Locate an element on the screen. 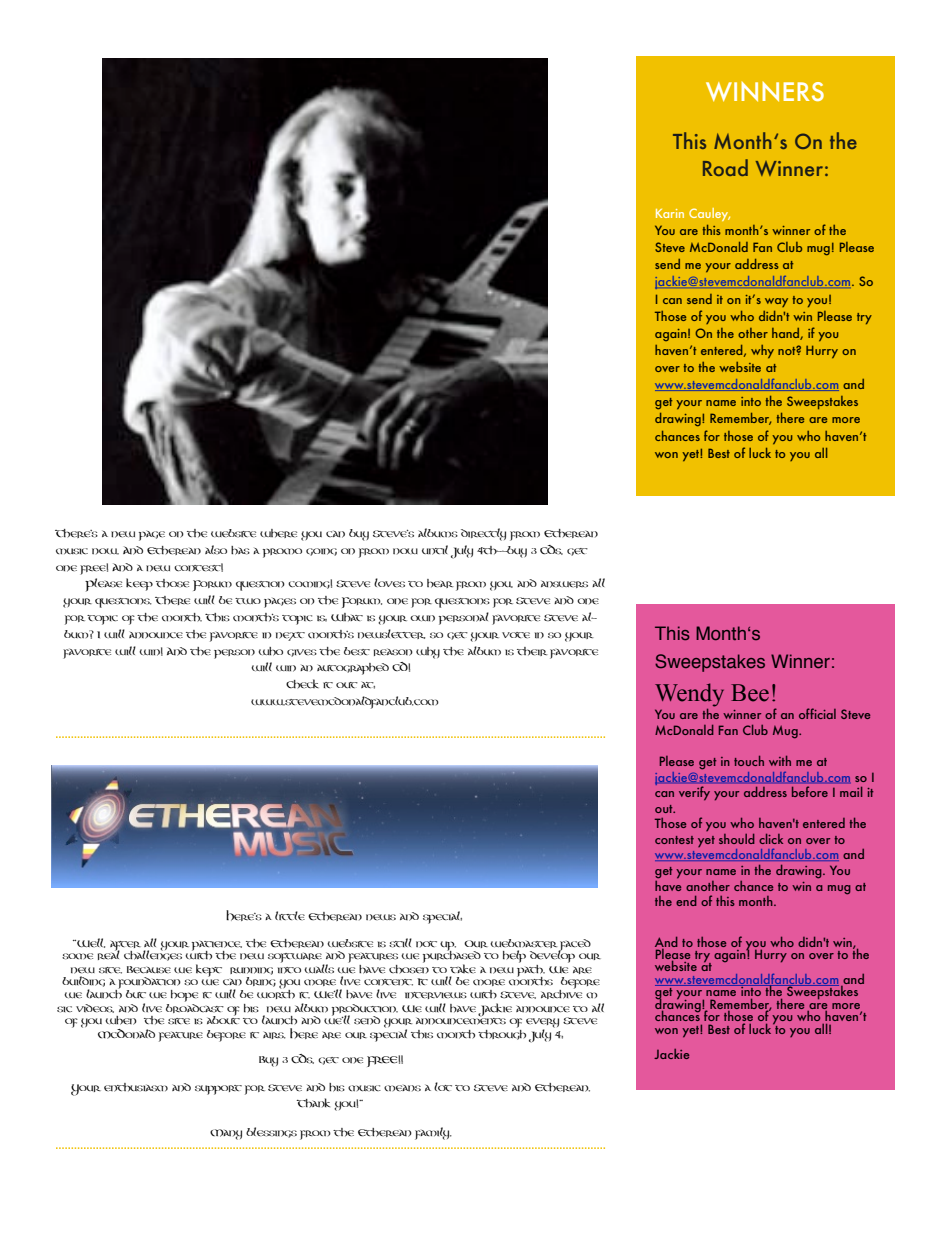 The width and height of the screenshot is (952, 1233). directly is located at coordinates (483, 534).
